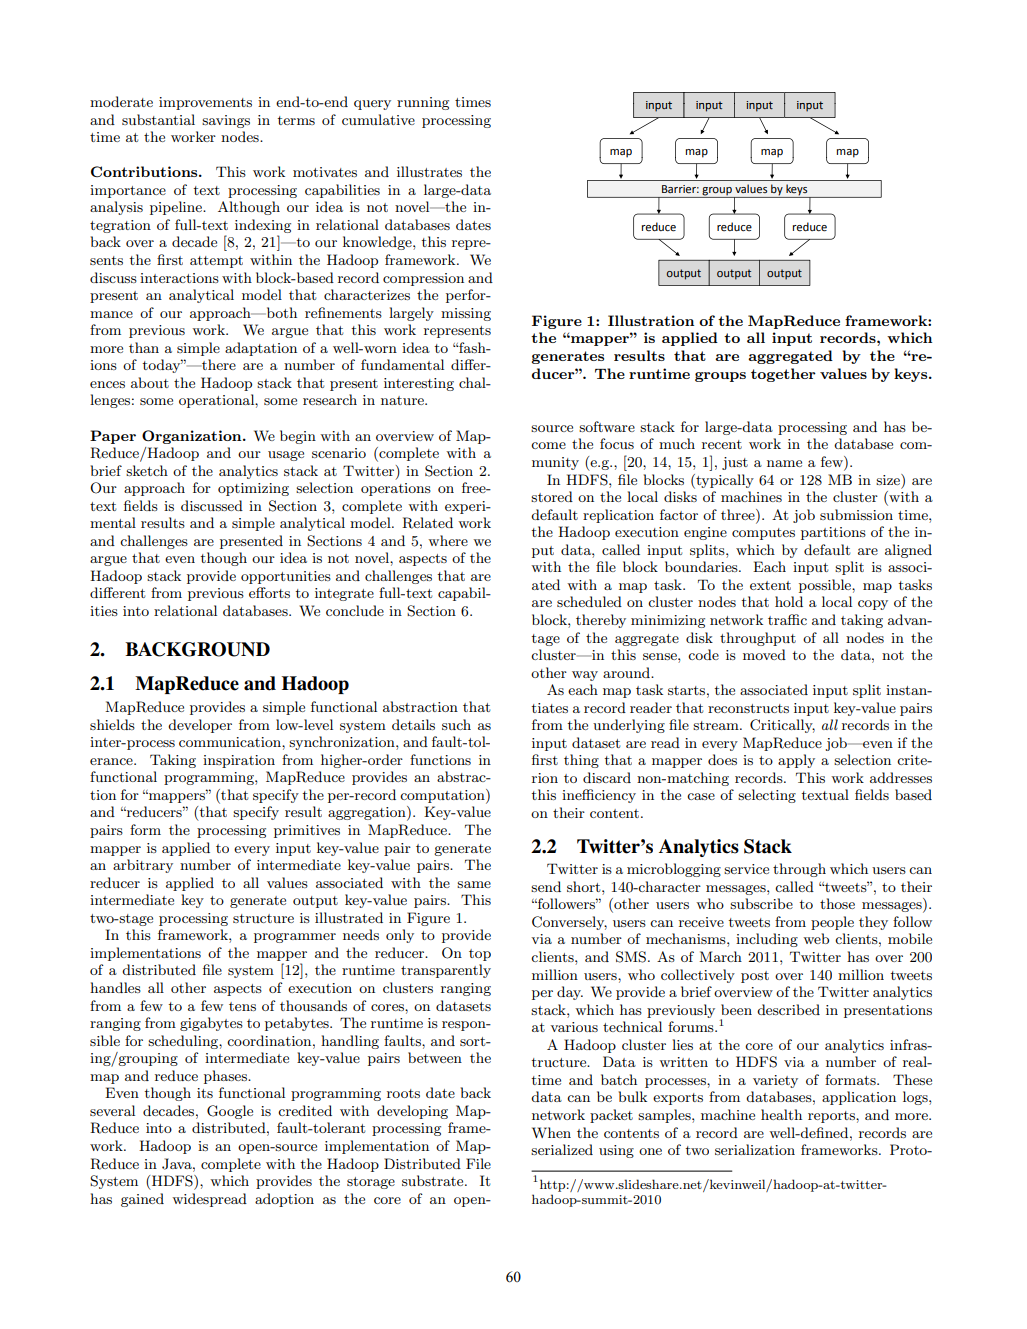 This image has width=1027, height=1329. I want to click on serialized, so click(562, 1149).
